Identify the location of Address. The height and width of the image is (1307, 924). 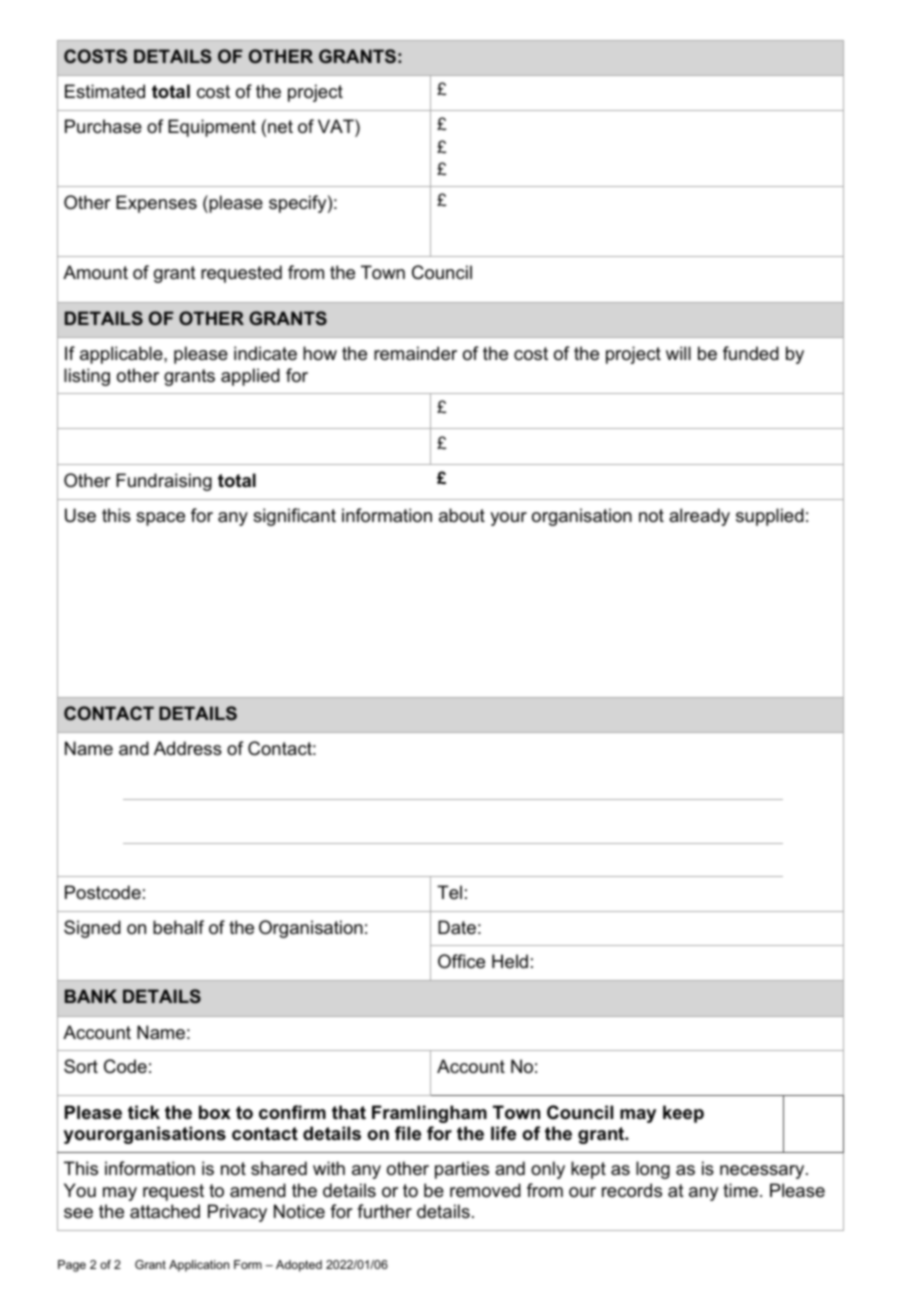
(188, 748).
